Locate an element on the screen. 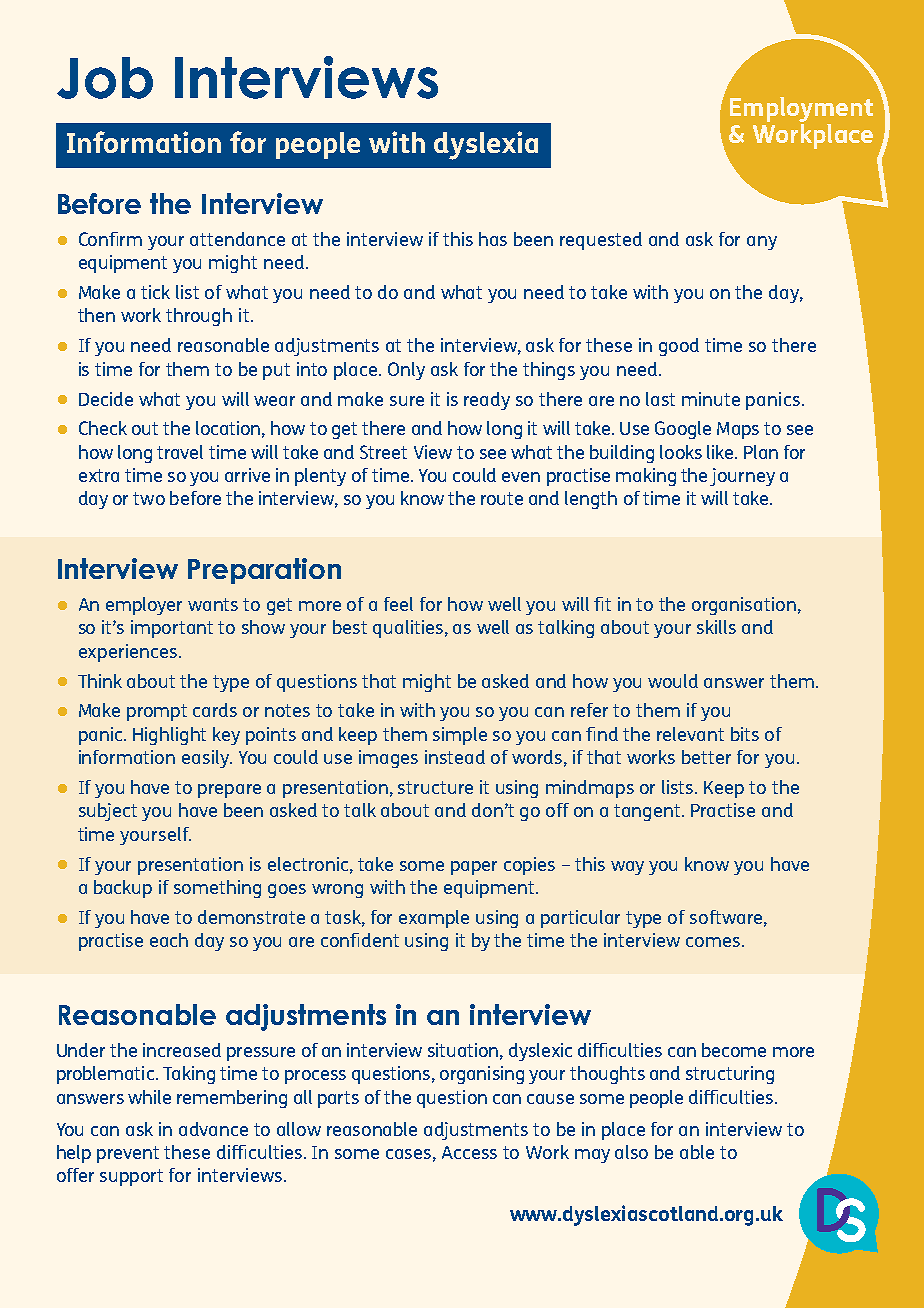 The height and width of the screenshot is (1308, 924). travel is located at coordinates (180, 452).
